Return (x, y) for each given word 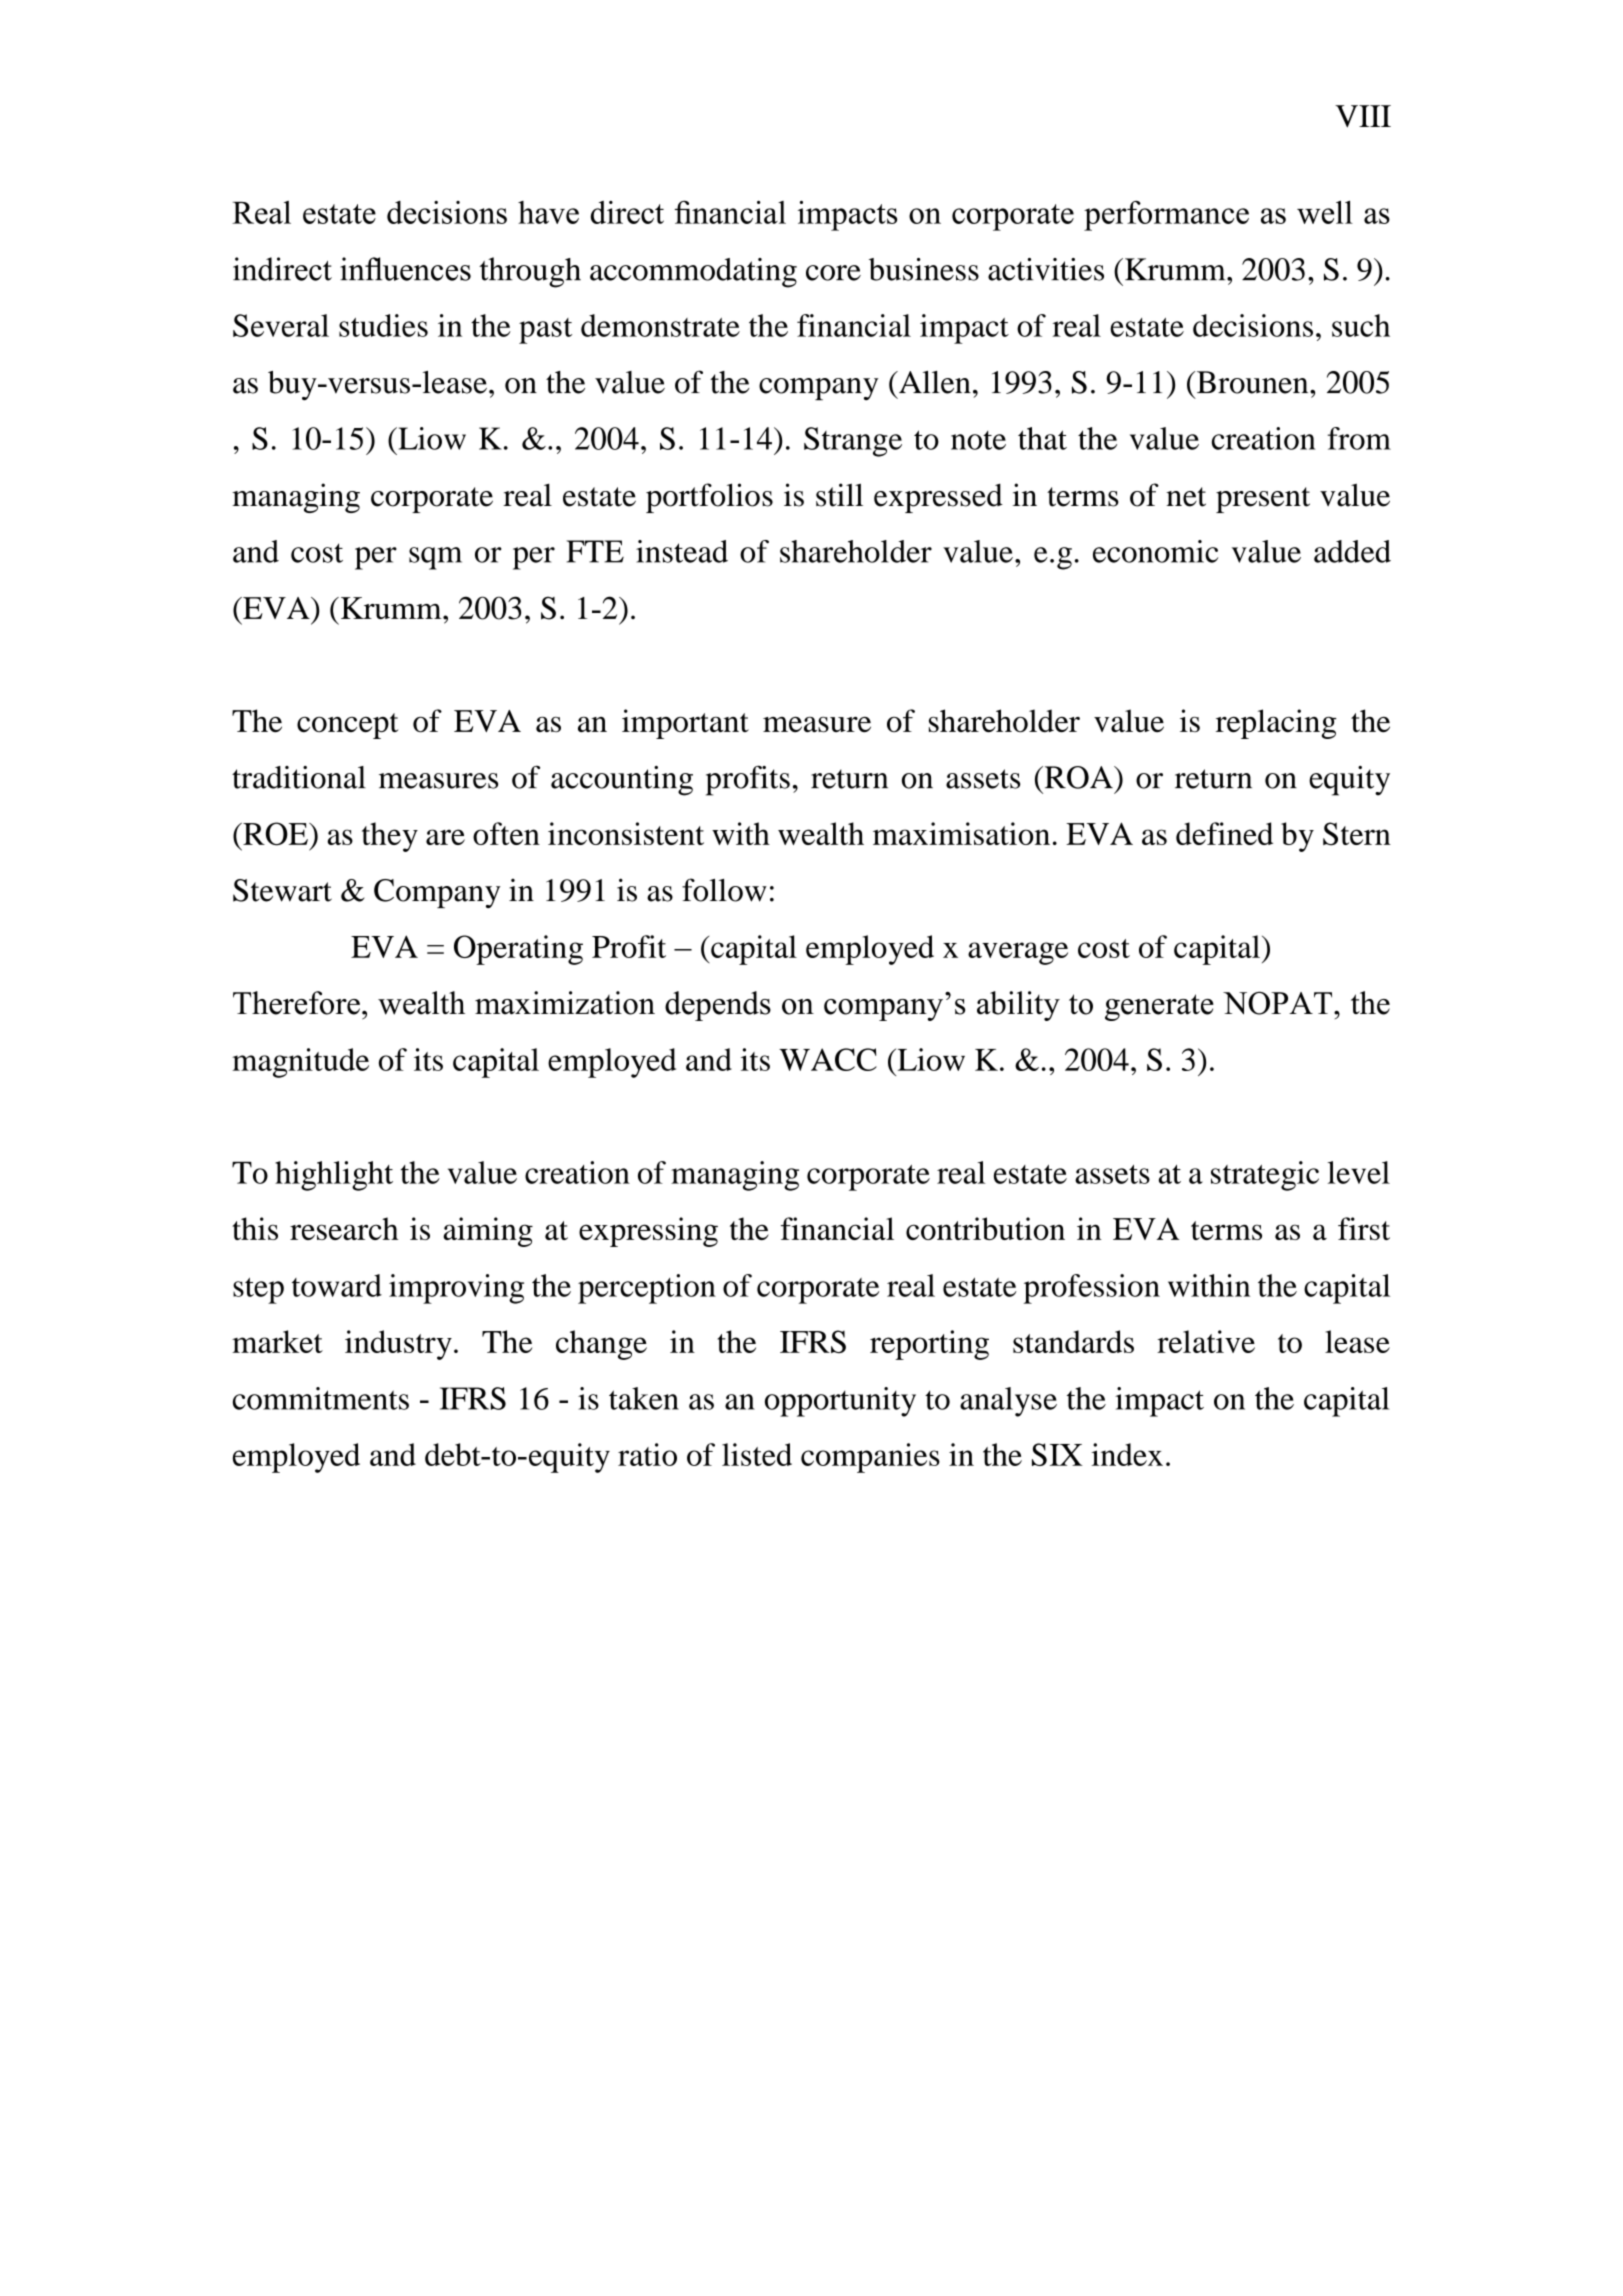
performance (1166, 216)
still (839, 495)
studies (383, 325)
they (390, 837)
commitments (321, 1398)
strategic (1265, 1176)
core (833, 273)
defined (1224, 833)
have (548, 212)
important (685, 724)
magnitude (300, 1063)
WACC (828, 1059)
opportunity (840, 1402)
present (1263, 500)
